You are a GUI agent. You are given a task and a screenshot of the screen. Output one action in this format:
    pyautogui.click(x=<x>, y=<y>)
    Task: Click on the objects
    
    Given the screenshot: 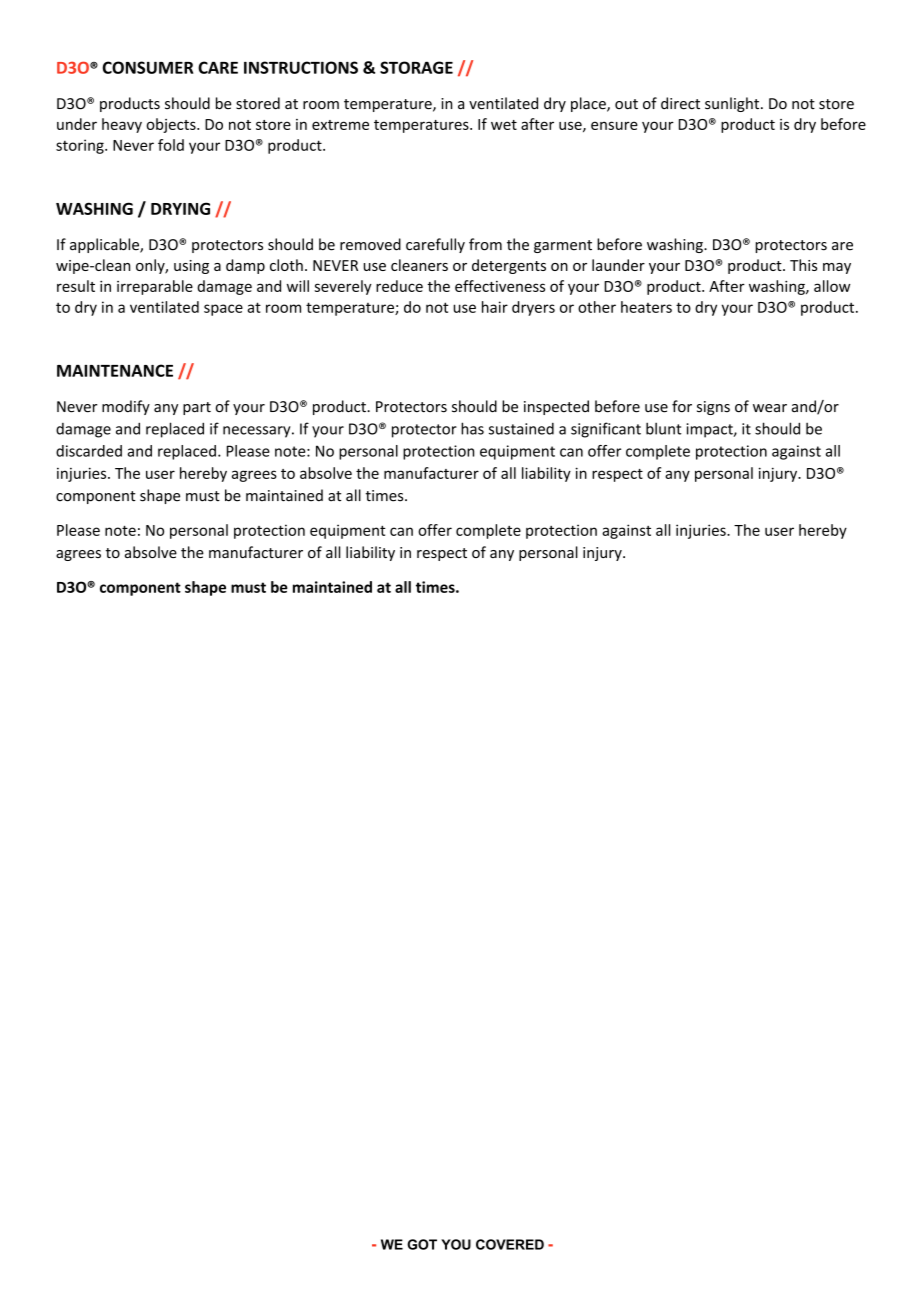 What is the action you would take?
    pyautogui.click(x=172, y=125)
